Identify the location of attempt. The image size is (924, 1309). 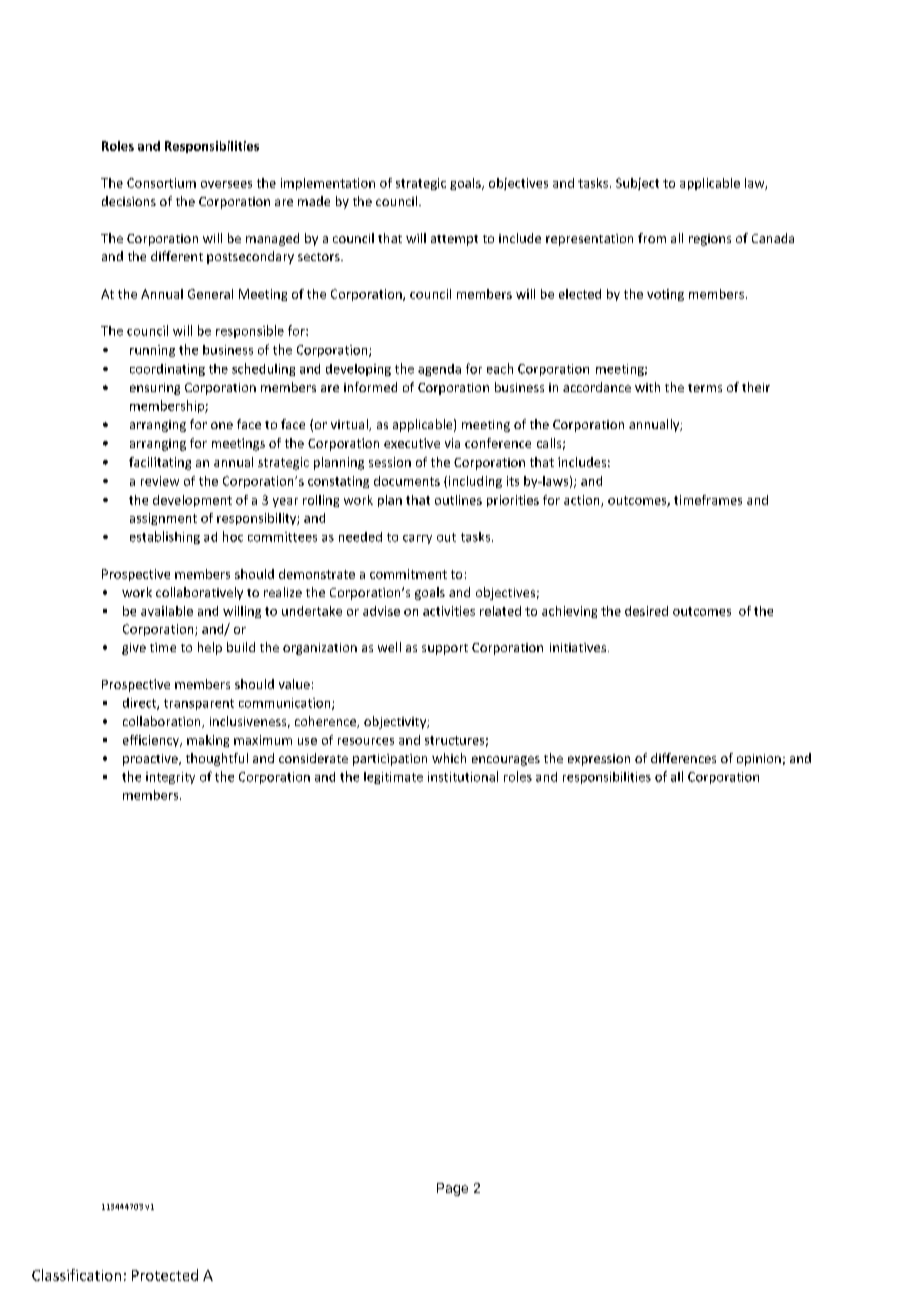
(454, 240).
